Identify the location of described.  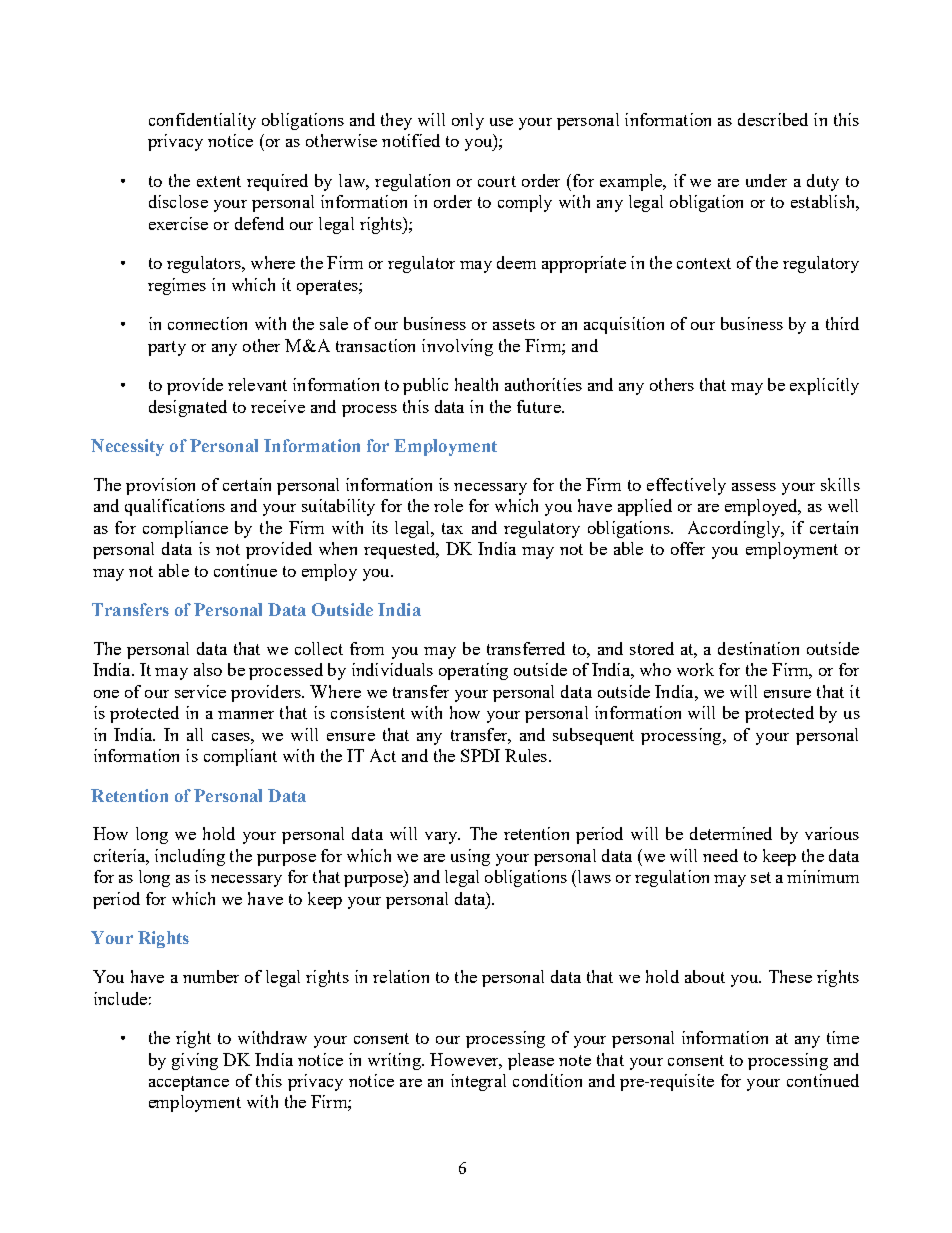
(773, 119).
